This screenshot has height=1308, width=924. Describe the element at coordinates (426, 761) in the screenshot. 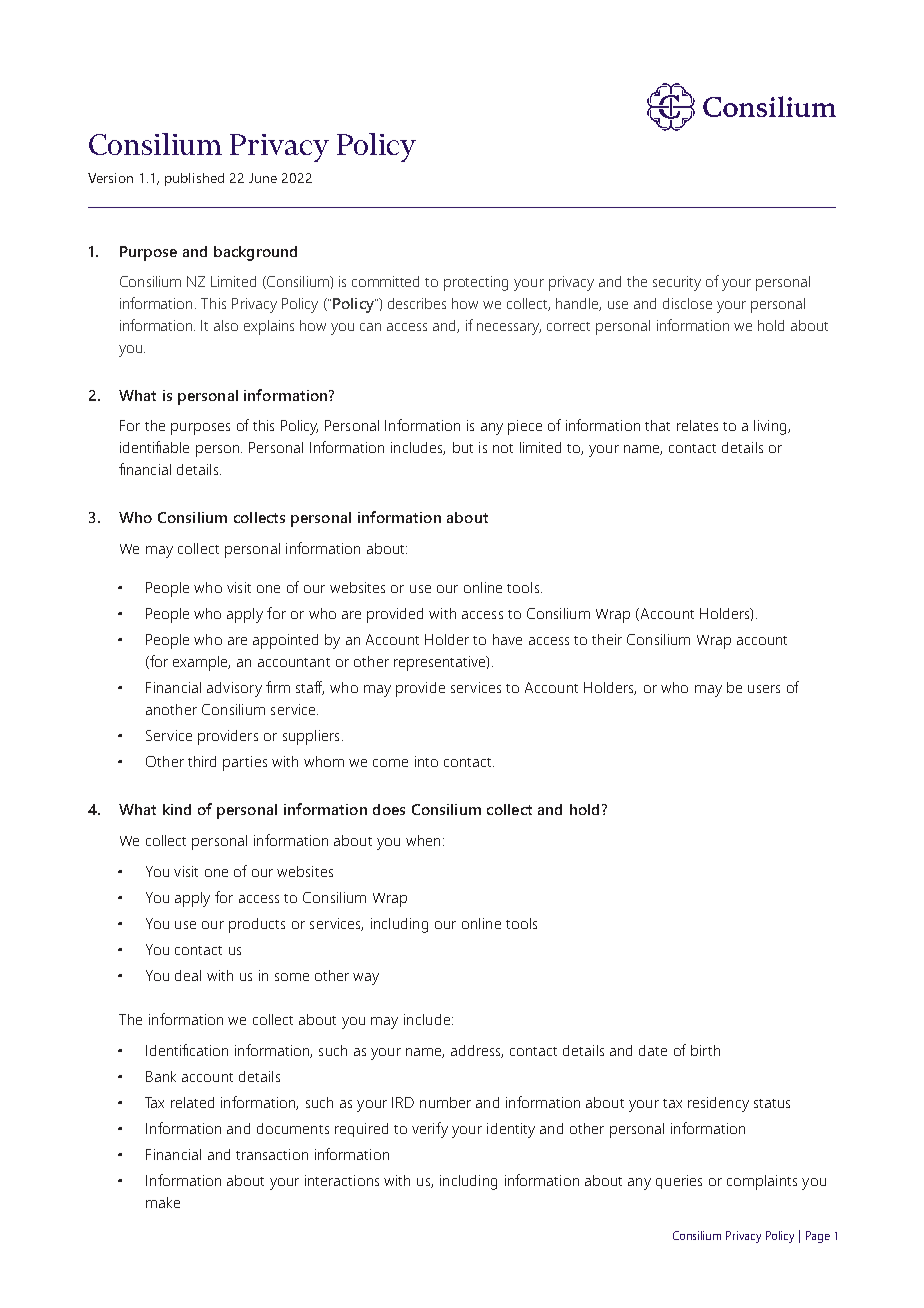

I see `into` at that location.
